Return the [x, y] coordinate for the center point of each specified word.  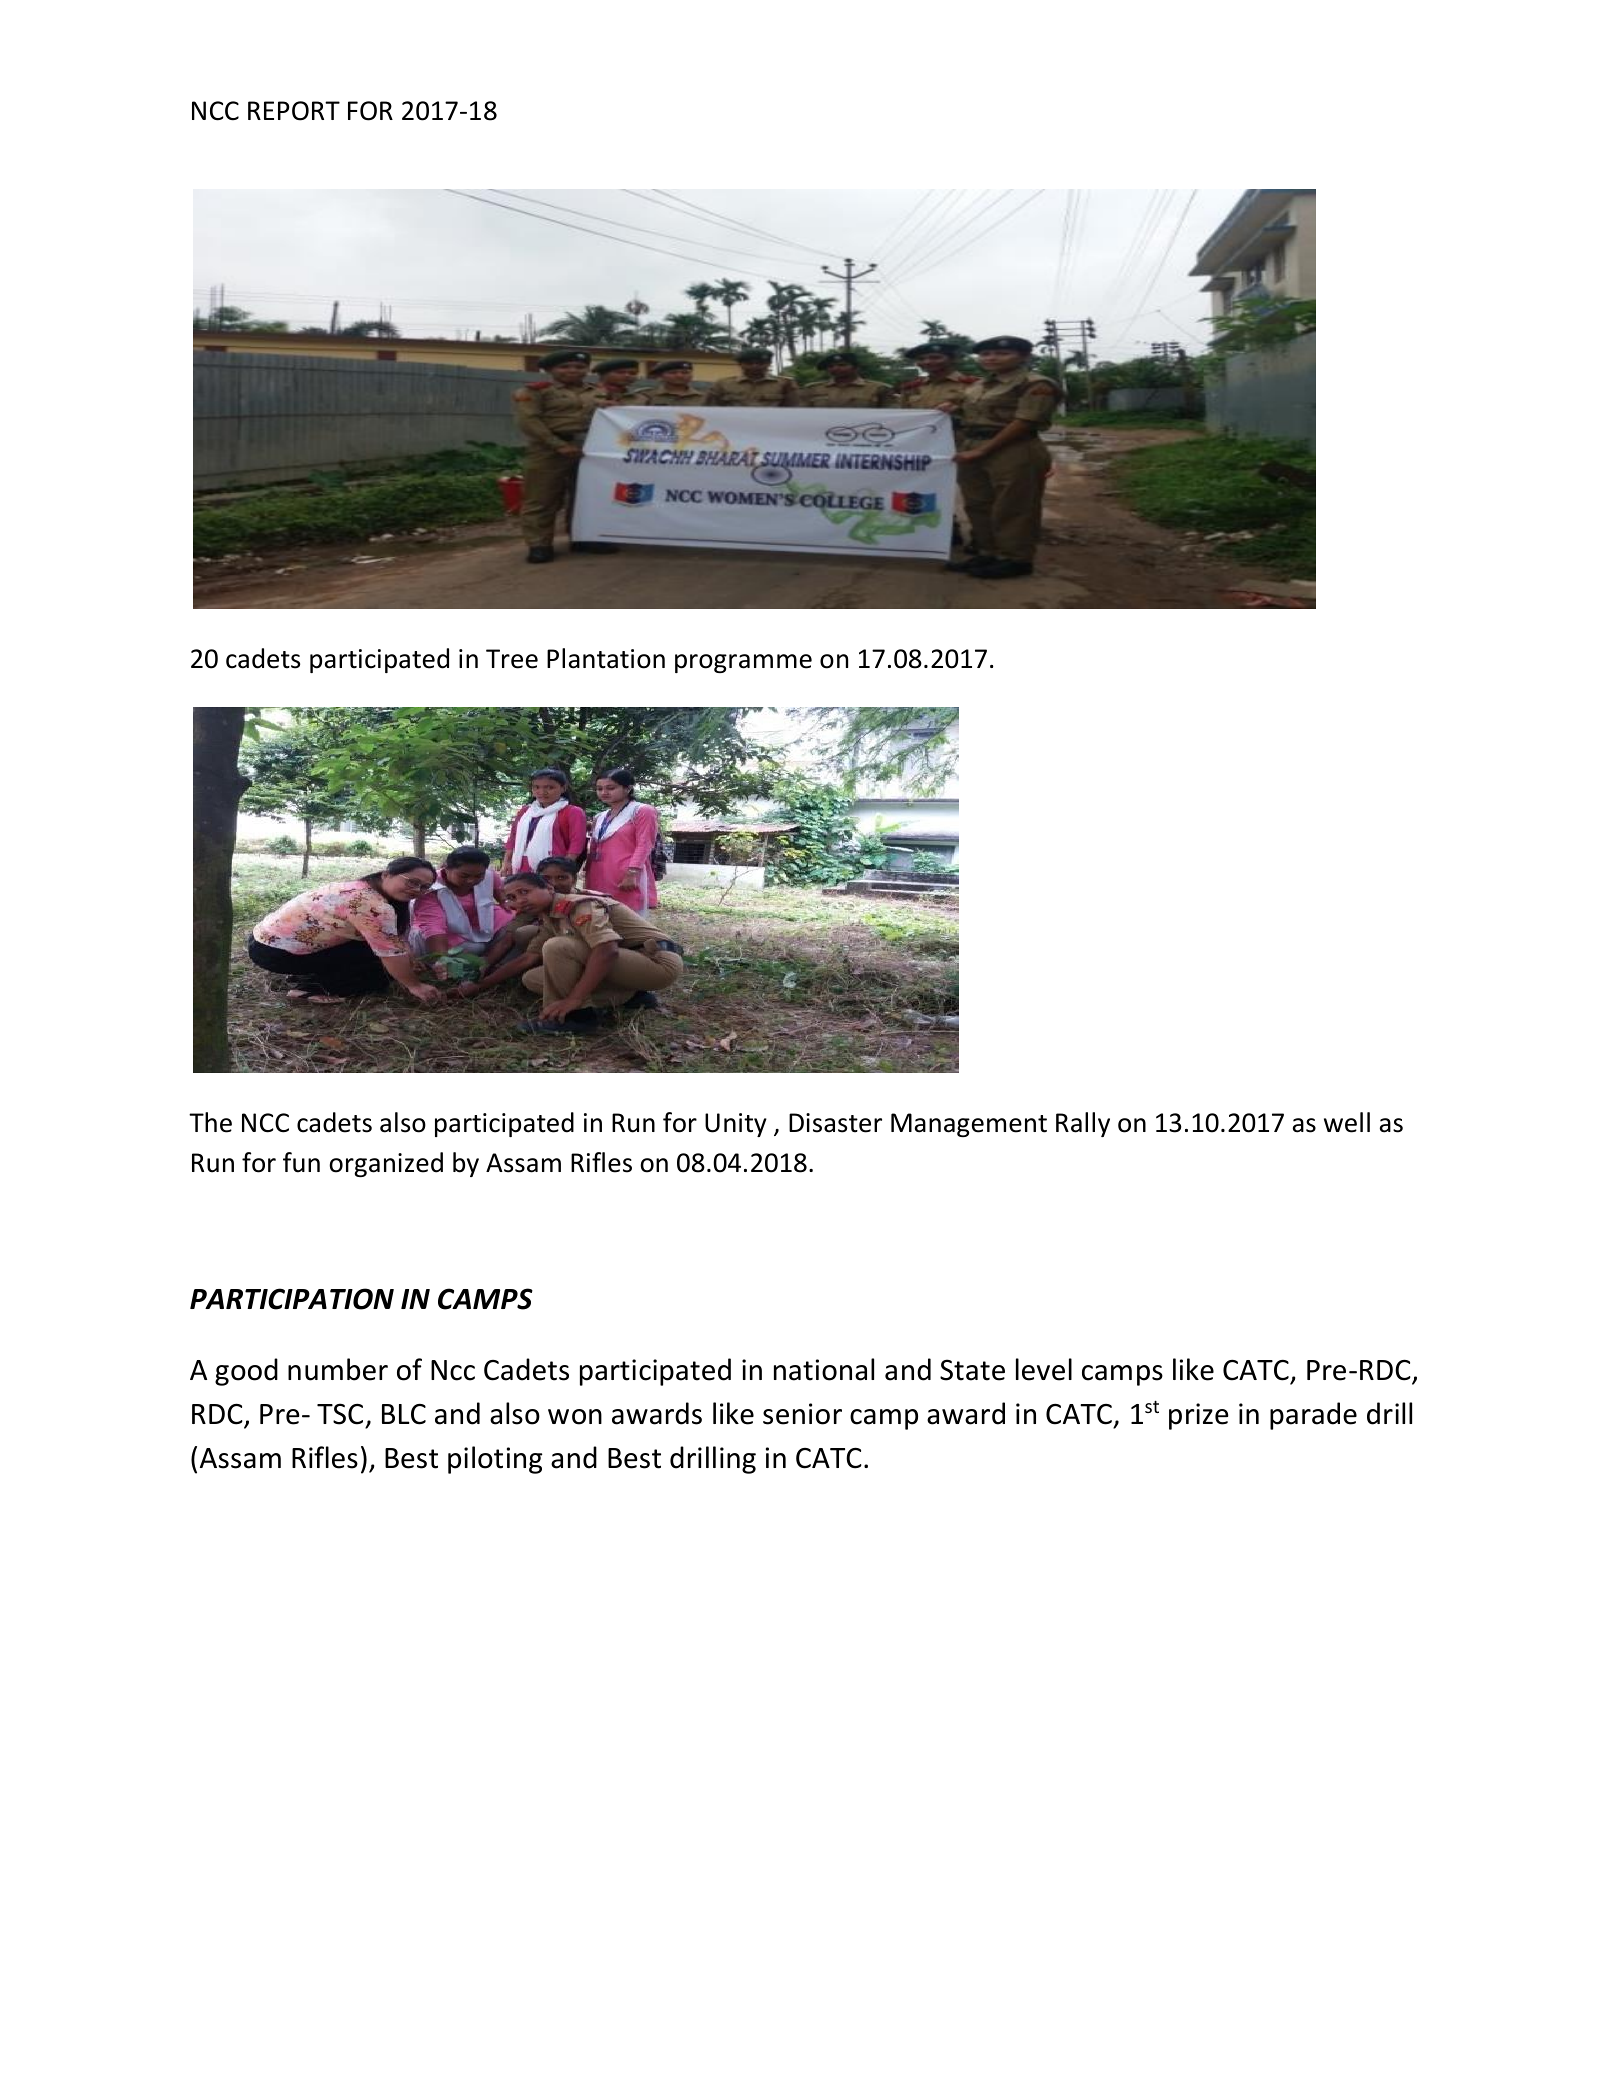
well [1347, 1122]
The [210, 1122]
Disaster [835, 1123]
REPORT [294, 111]
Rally [1083, 1124]
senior [802, 1414]
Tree [512, 659]
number [338, 1369]
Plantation [606, 658]
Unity [736, 1125]
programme [743, 663]
